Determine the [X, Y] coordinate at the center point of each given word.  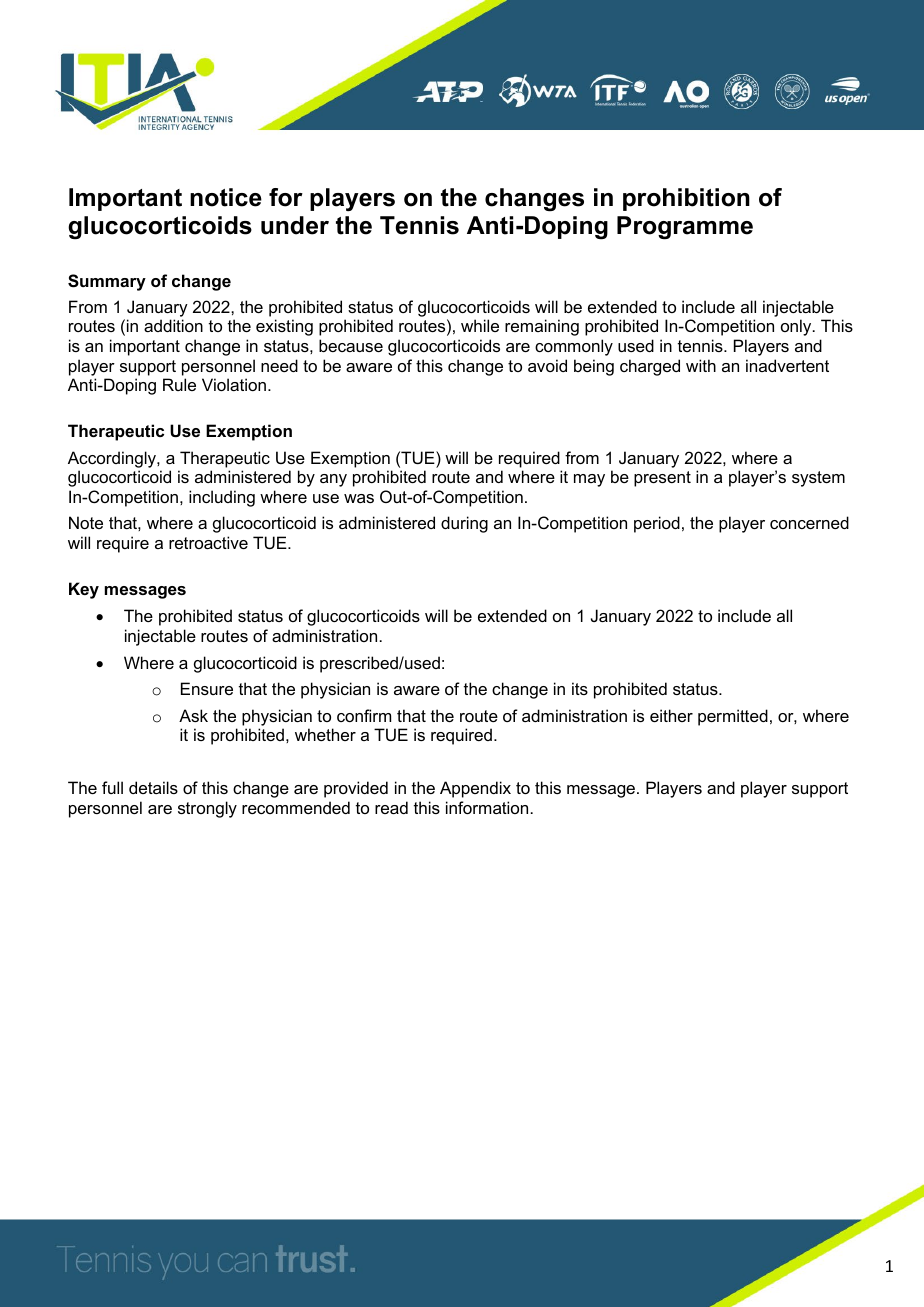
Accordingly [113, 459]
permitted [733, 717]
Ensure [207, 688]
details [153, 787]
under [295, 225]
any [333, 480]
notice [226, 197]
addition [173, 325]
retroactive [208, 542]
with [701, 365]
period [657, 524]
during [464, 524]
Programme [685, 228]
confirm [364, 715]
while [480, 325]
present [662, 479]
